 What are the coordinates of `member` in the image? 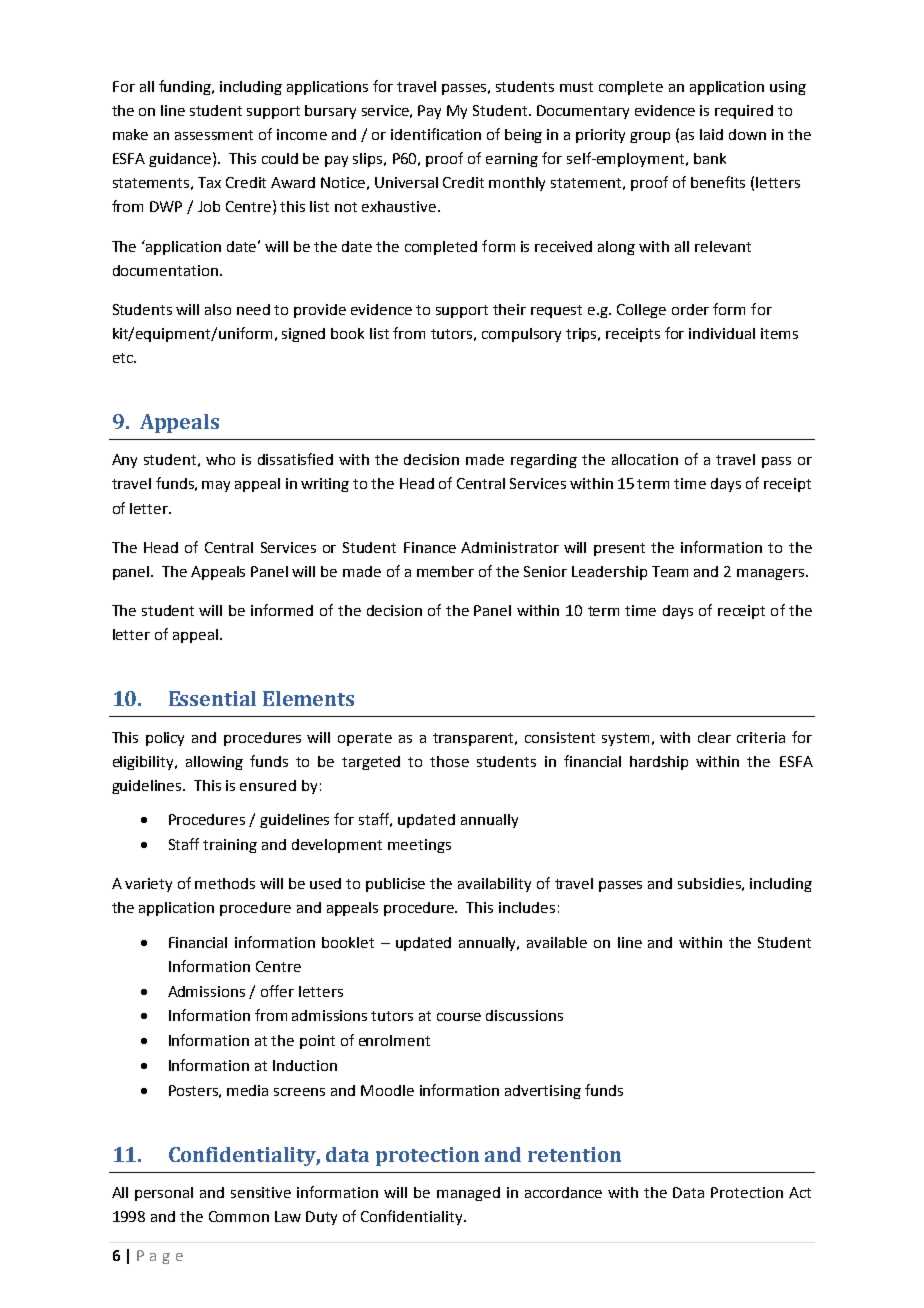 It's located at (445, 571).
